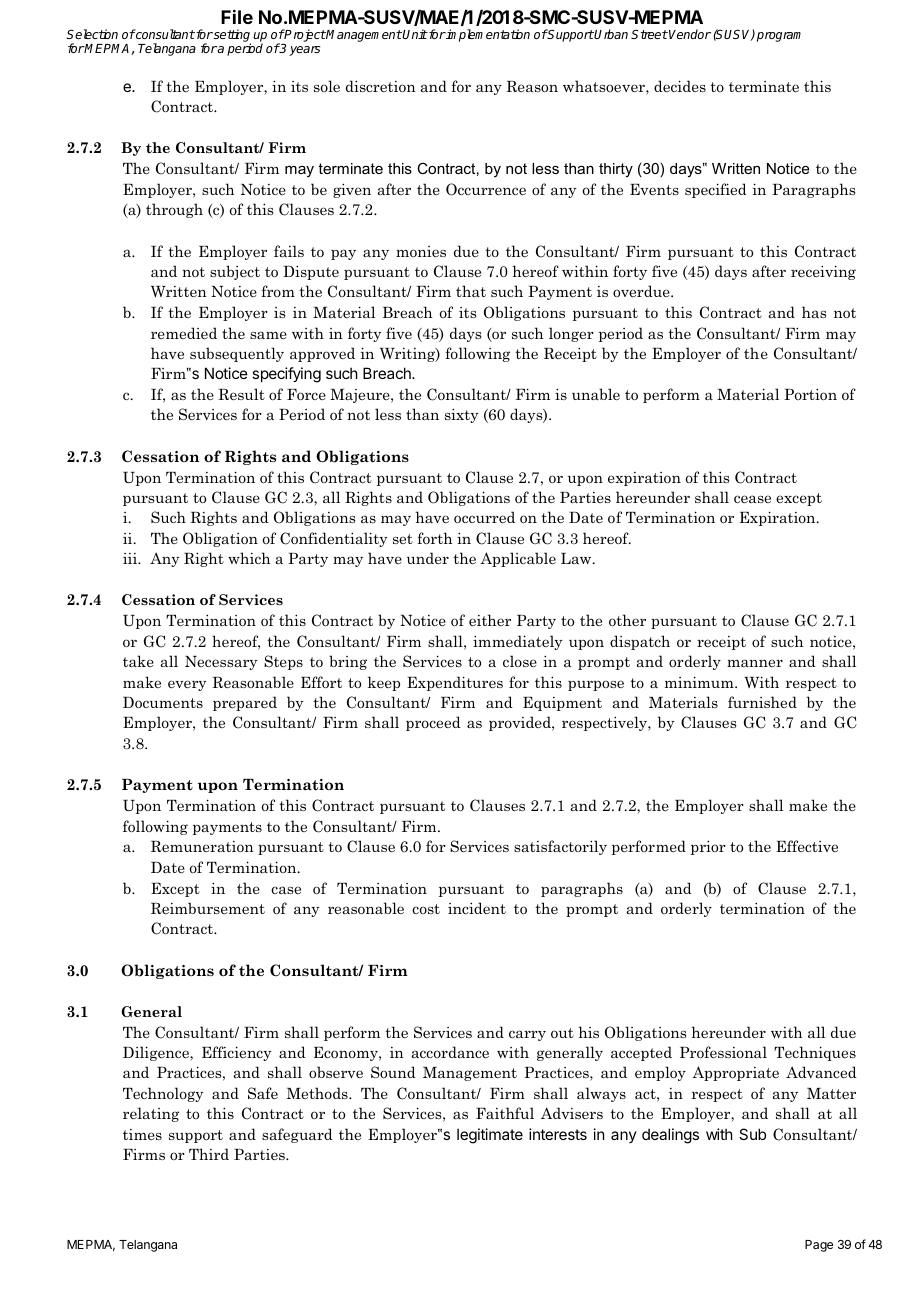 This image has height=1308, width=924. What do you see at coordinates (471, 291) in the image?
I see `that` at bounding box center [471, 291].
